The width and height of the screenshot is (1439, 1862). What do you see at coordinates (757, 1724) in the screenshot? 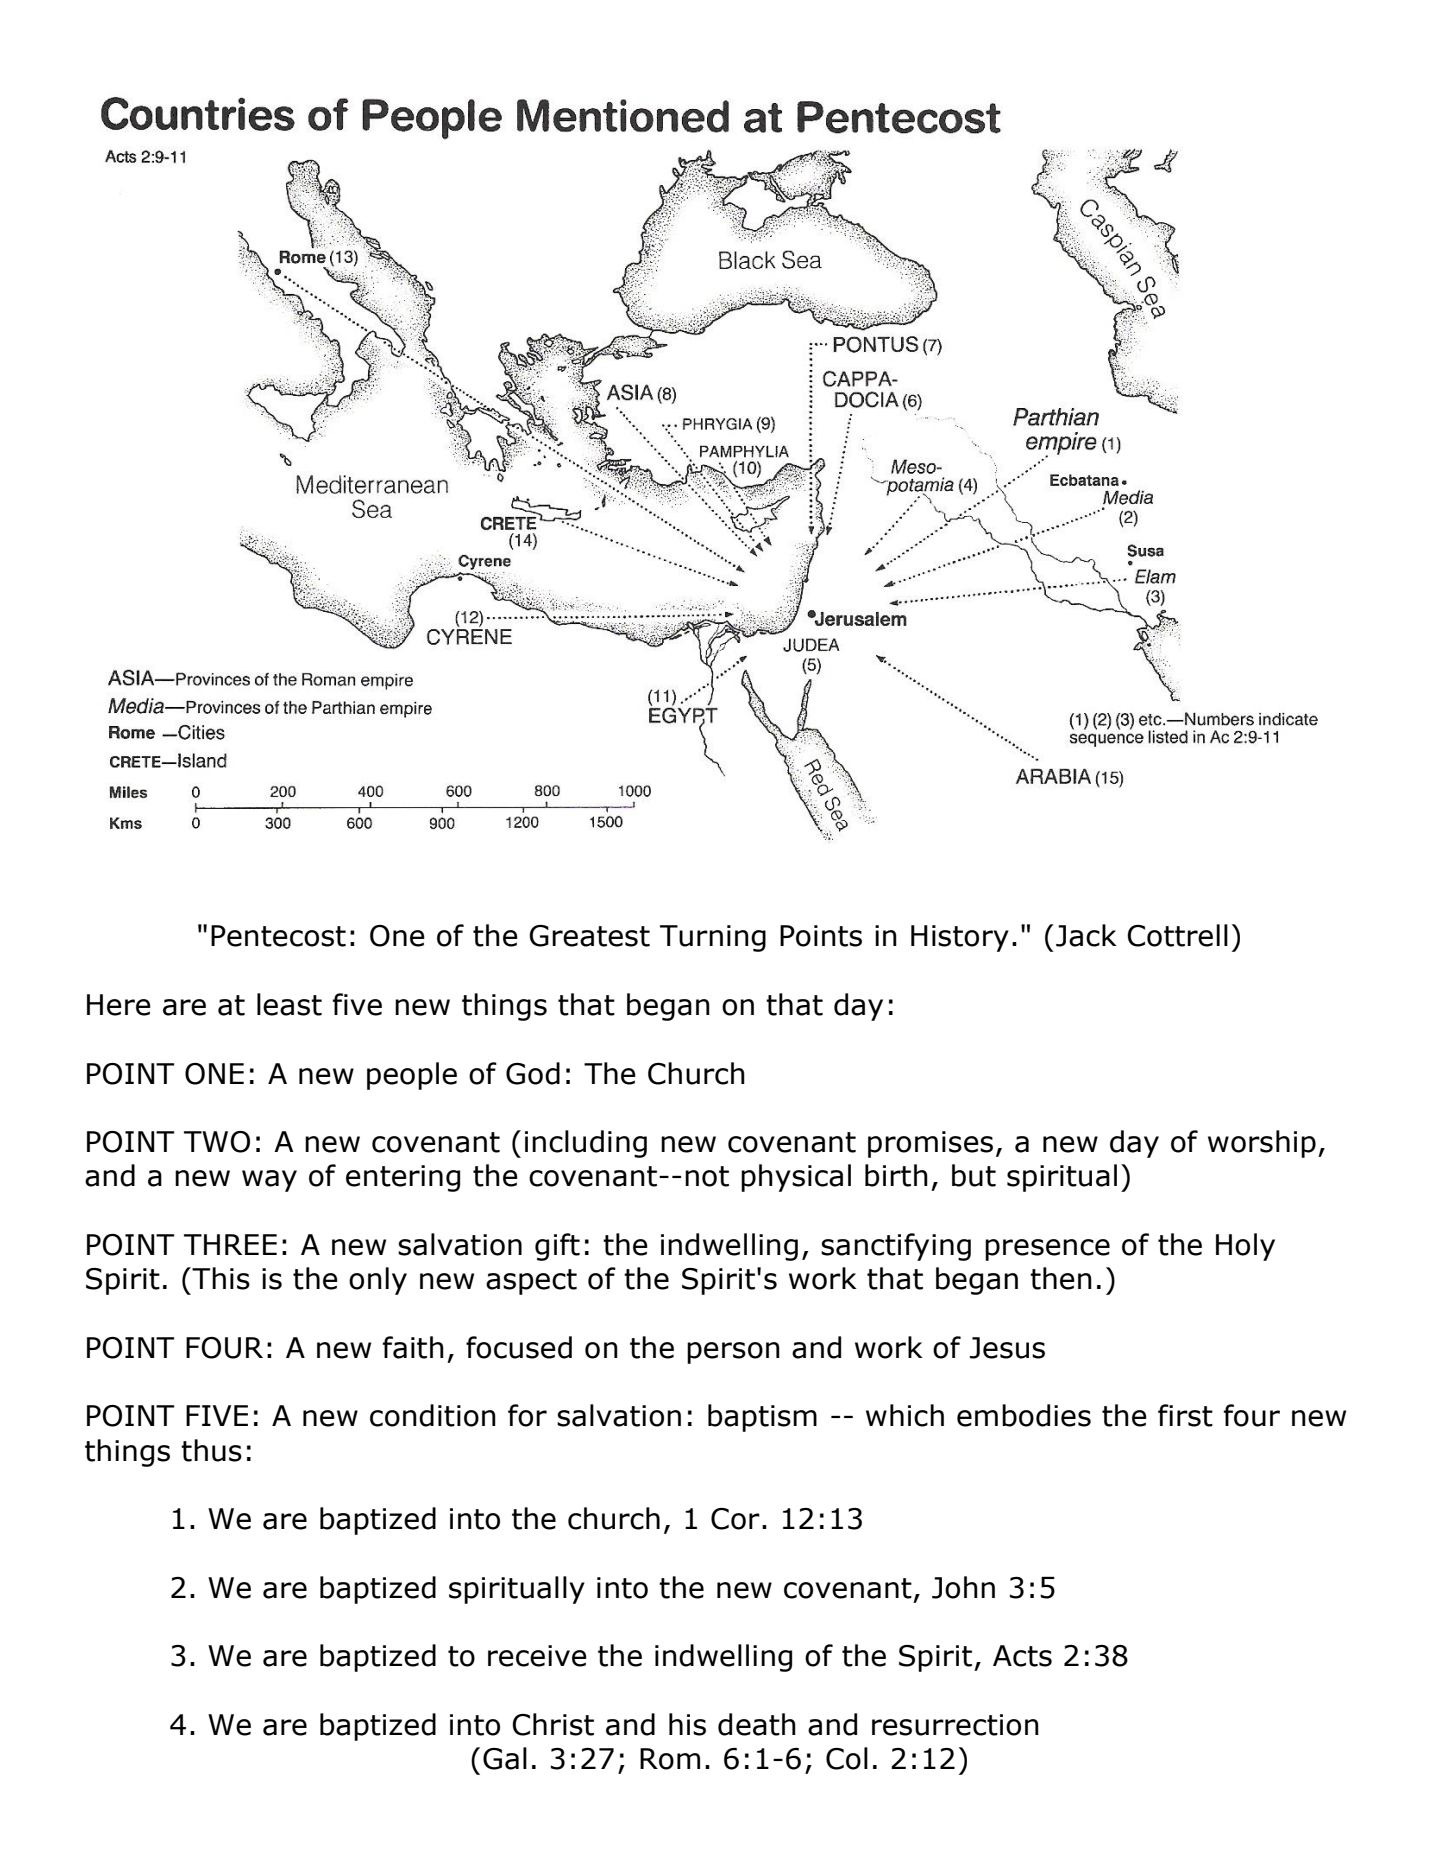
I see `death` at bounding box center [757, 1724].
